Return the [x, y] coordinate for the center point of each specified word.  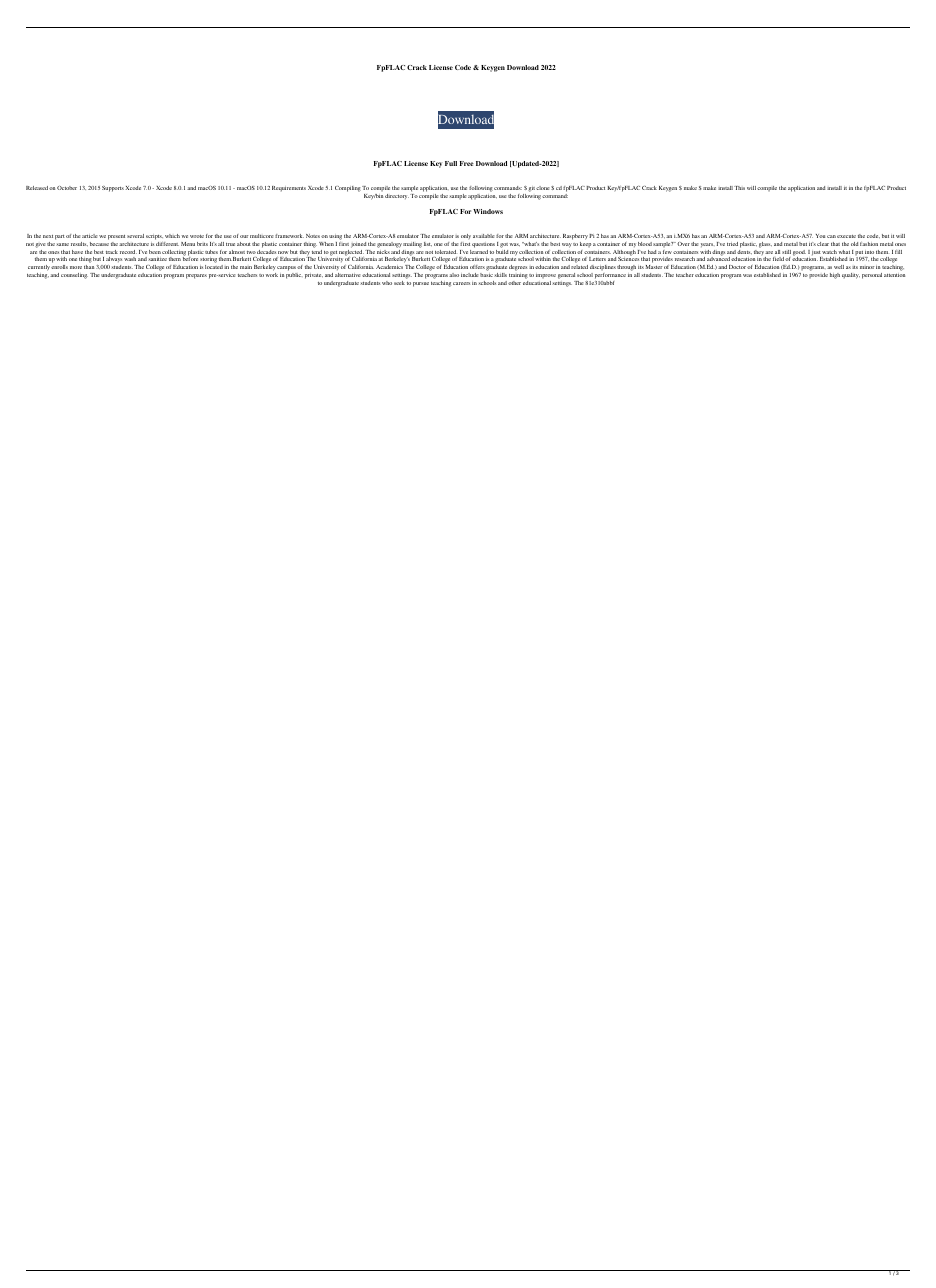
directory [397, 196]
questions [483, 245]
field [778, 259]
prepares [196, 276]
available [484, 236]
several [135, 236]
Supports [113, 189]
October [67, 188]
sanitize [157, 259]
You [820, 236]
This [739, 188]
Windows [488, 211]
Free [467, 163]
